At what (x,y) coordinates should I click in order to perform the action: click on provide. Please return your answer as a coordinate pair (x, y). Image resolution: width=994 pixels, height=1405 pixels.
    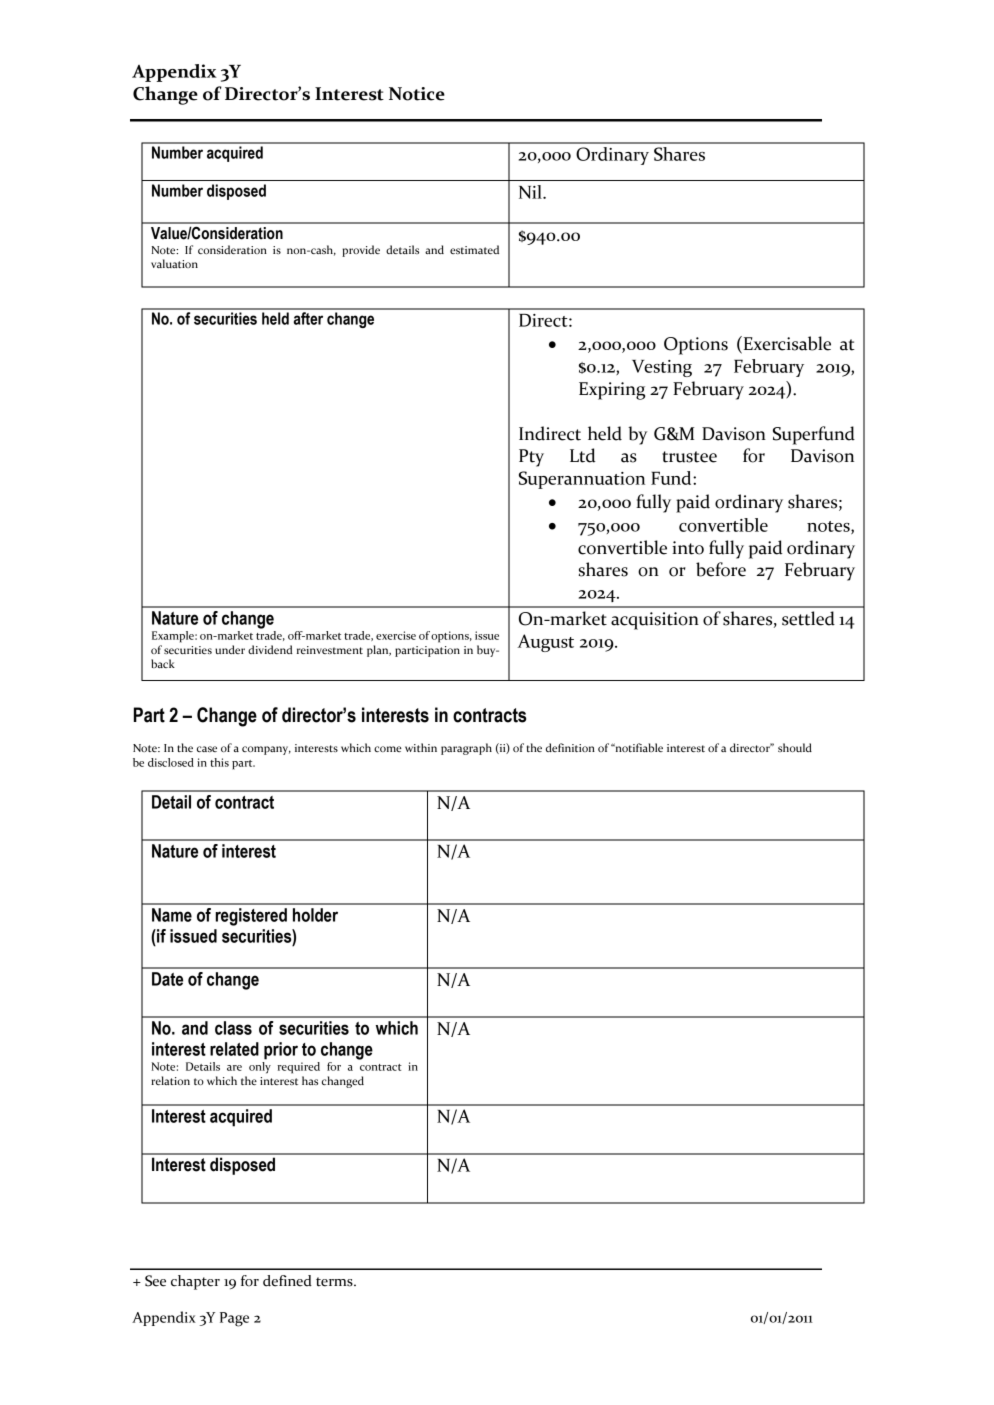
    Looking at the image, I should click on (361, 251).
